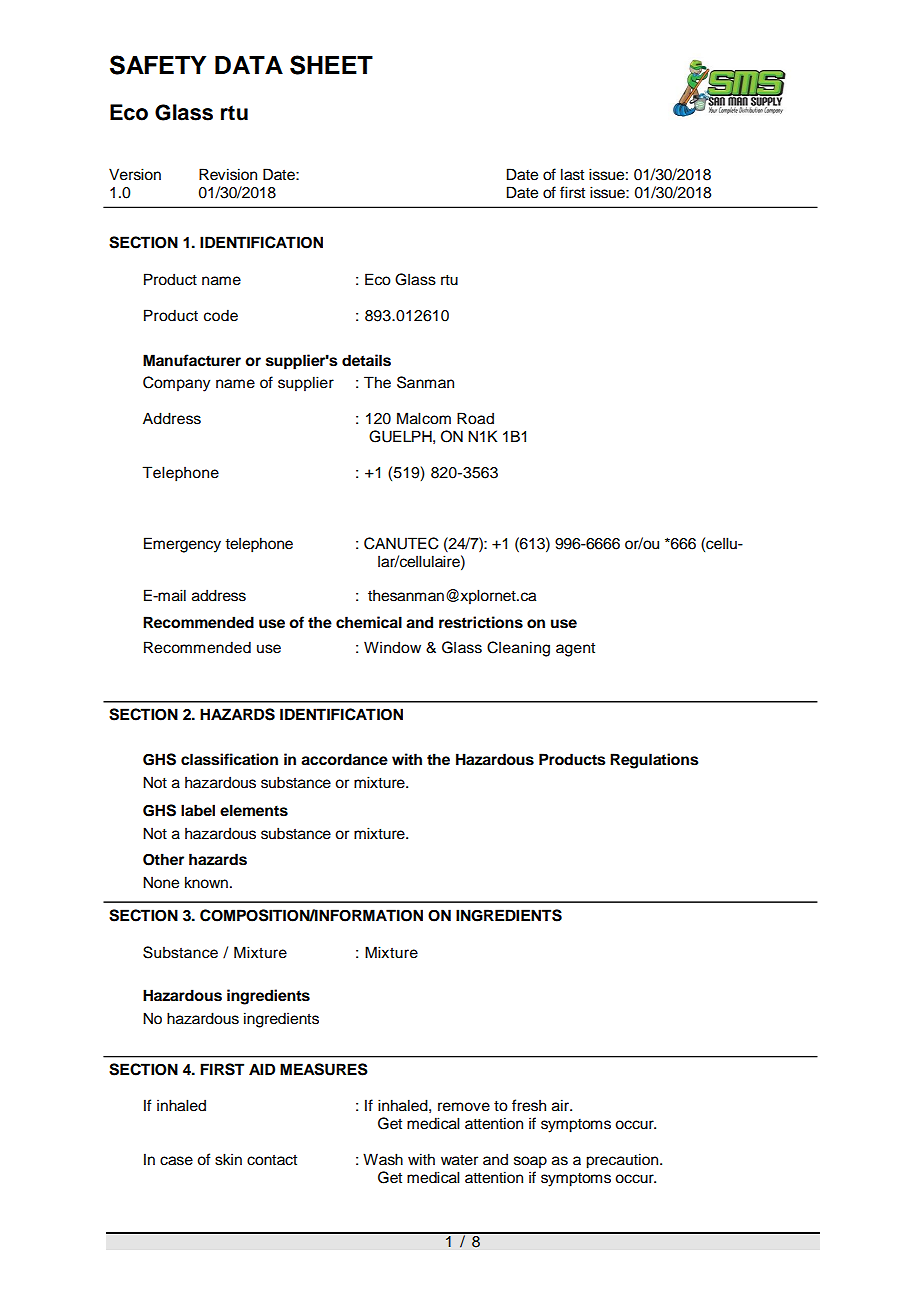 The image size is (924, 1308). Describe the element at coordinates (654, 761) in the document. I see `Regulations` at that location.
